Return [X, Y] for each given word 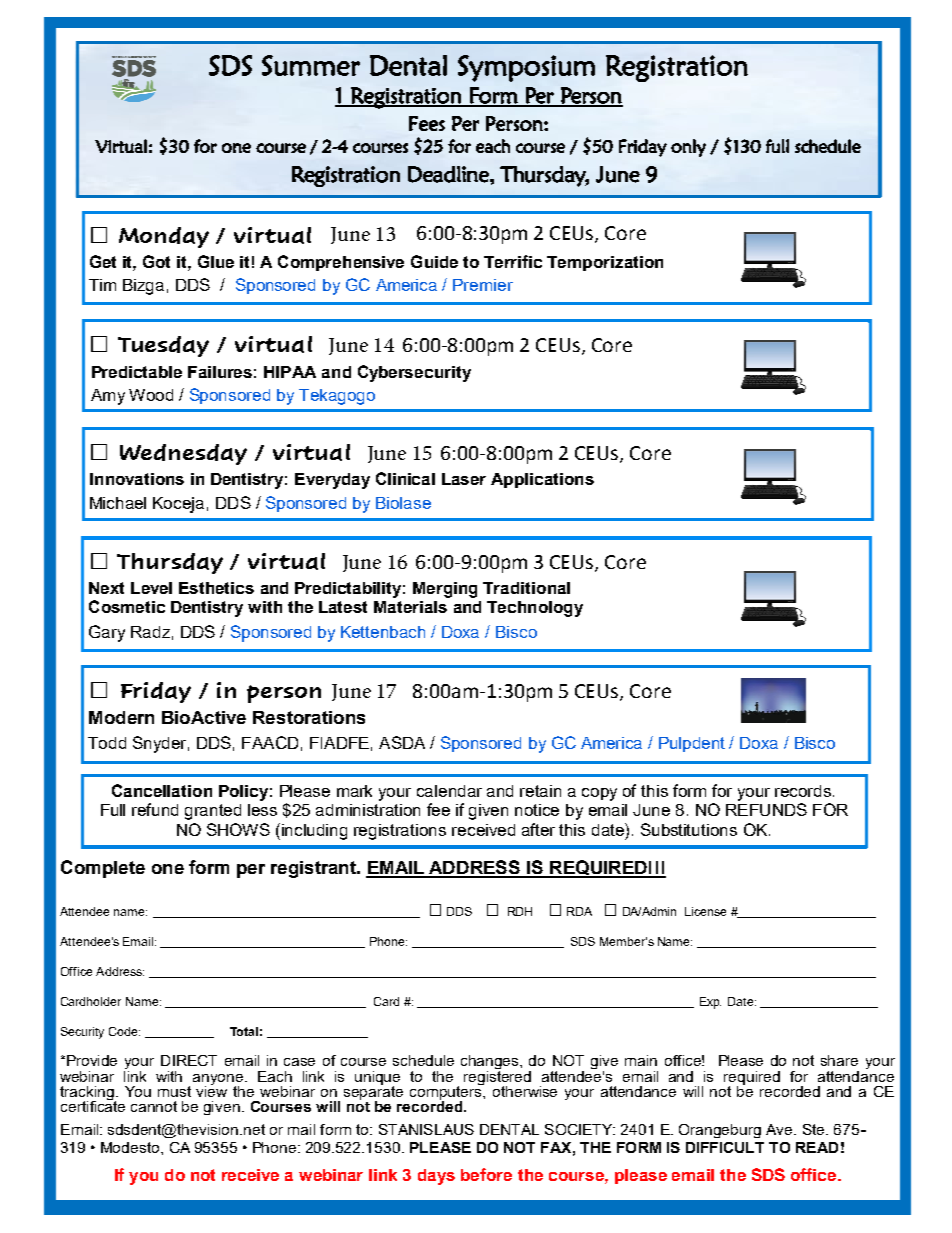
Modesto [131, 1147]
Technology [535, 609]
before [486, 1174]
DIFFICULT [725, 1147]
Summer [311, 65]
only [688, 148]
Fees [427, 123]
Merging [445, 590]
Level [151, 588]
